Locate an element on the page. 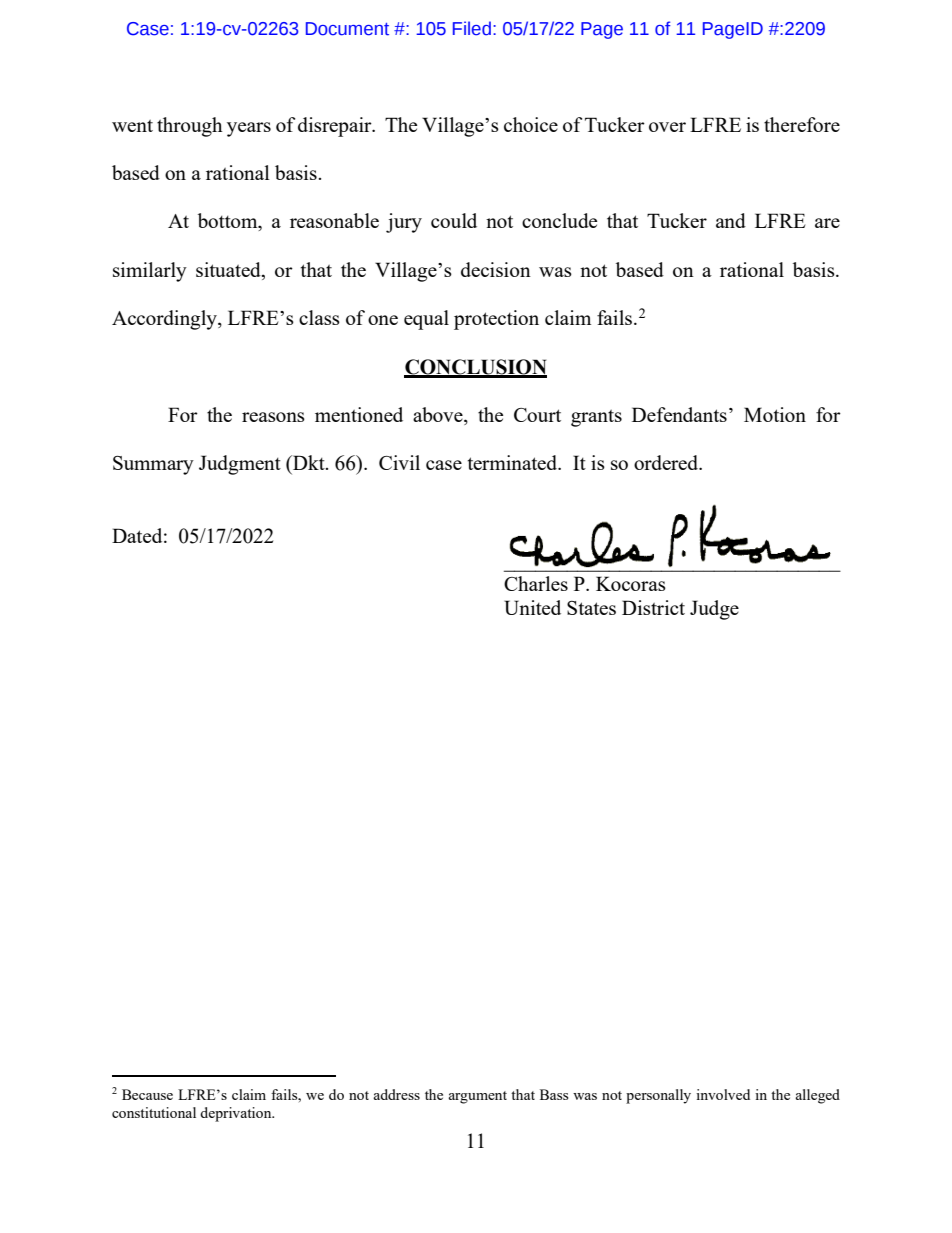  Filed is located at coordinates (472, 28).
